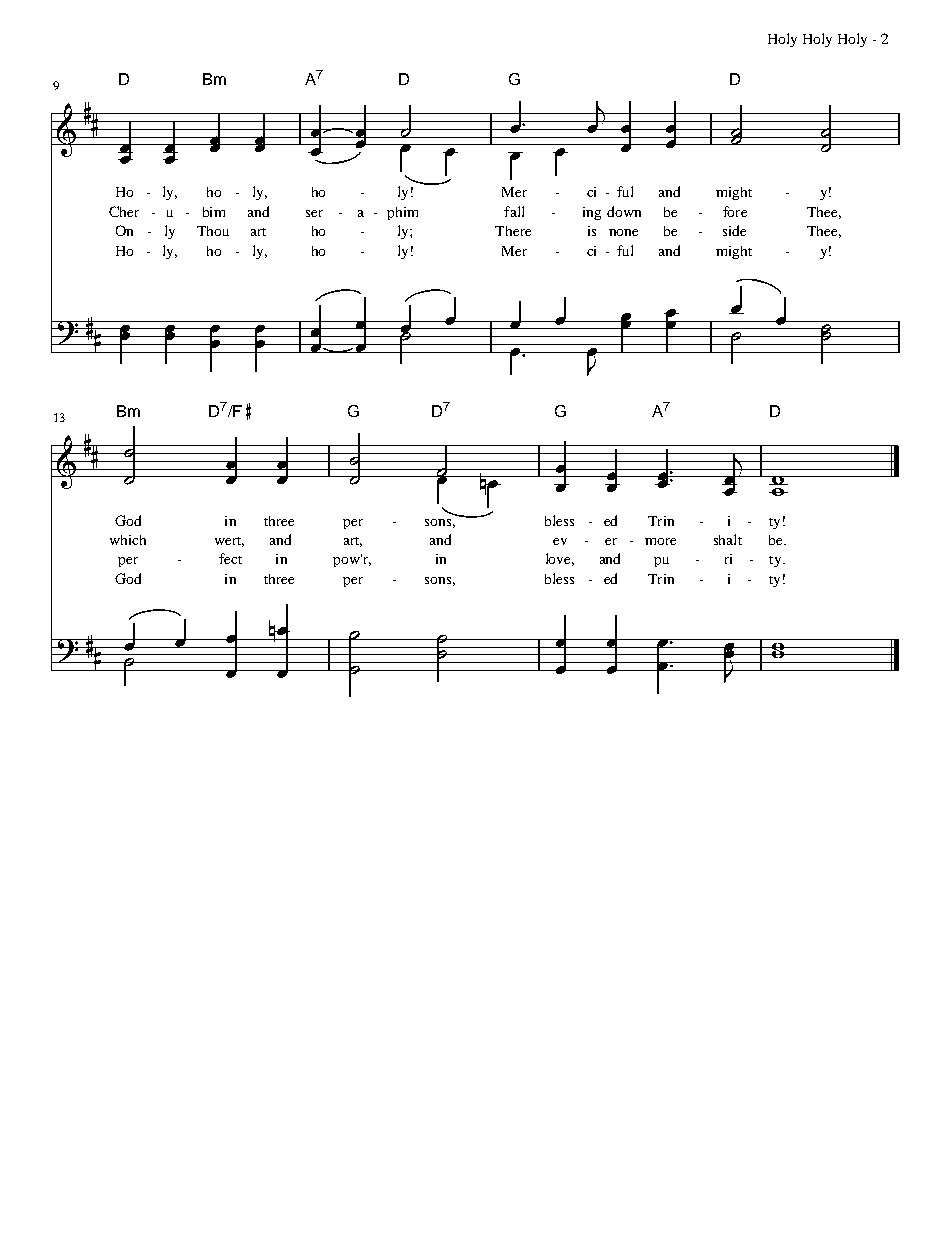 This page has width=952, height=1233. Describe the element at coordinates (230, 558) in the page. I see `fect` at that location.
